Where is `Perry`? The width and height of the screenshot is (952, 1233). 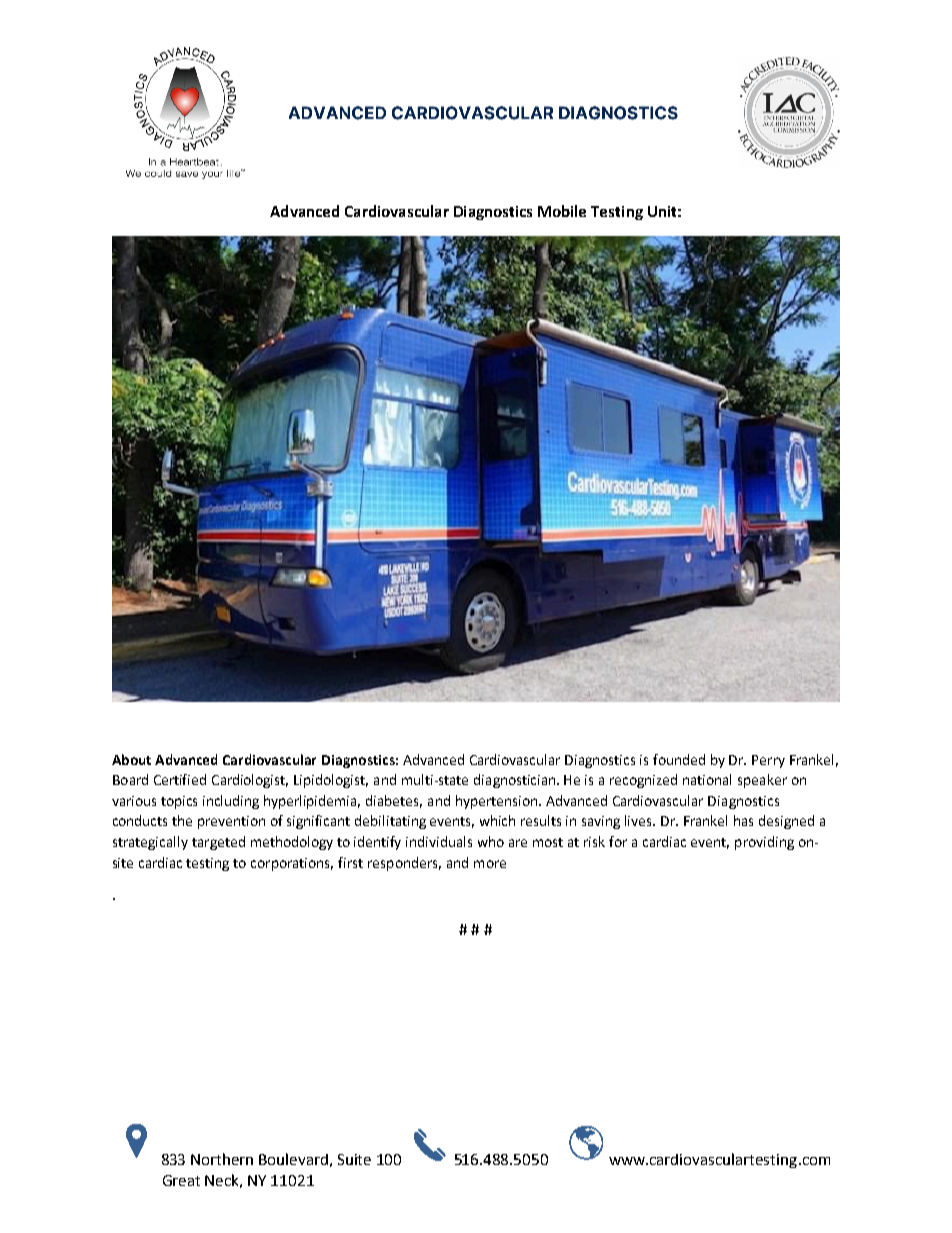 Perry is located at coordinates (768, 761).
